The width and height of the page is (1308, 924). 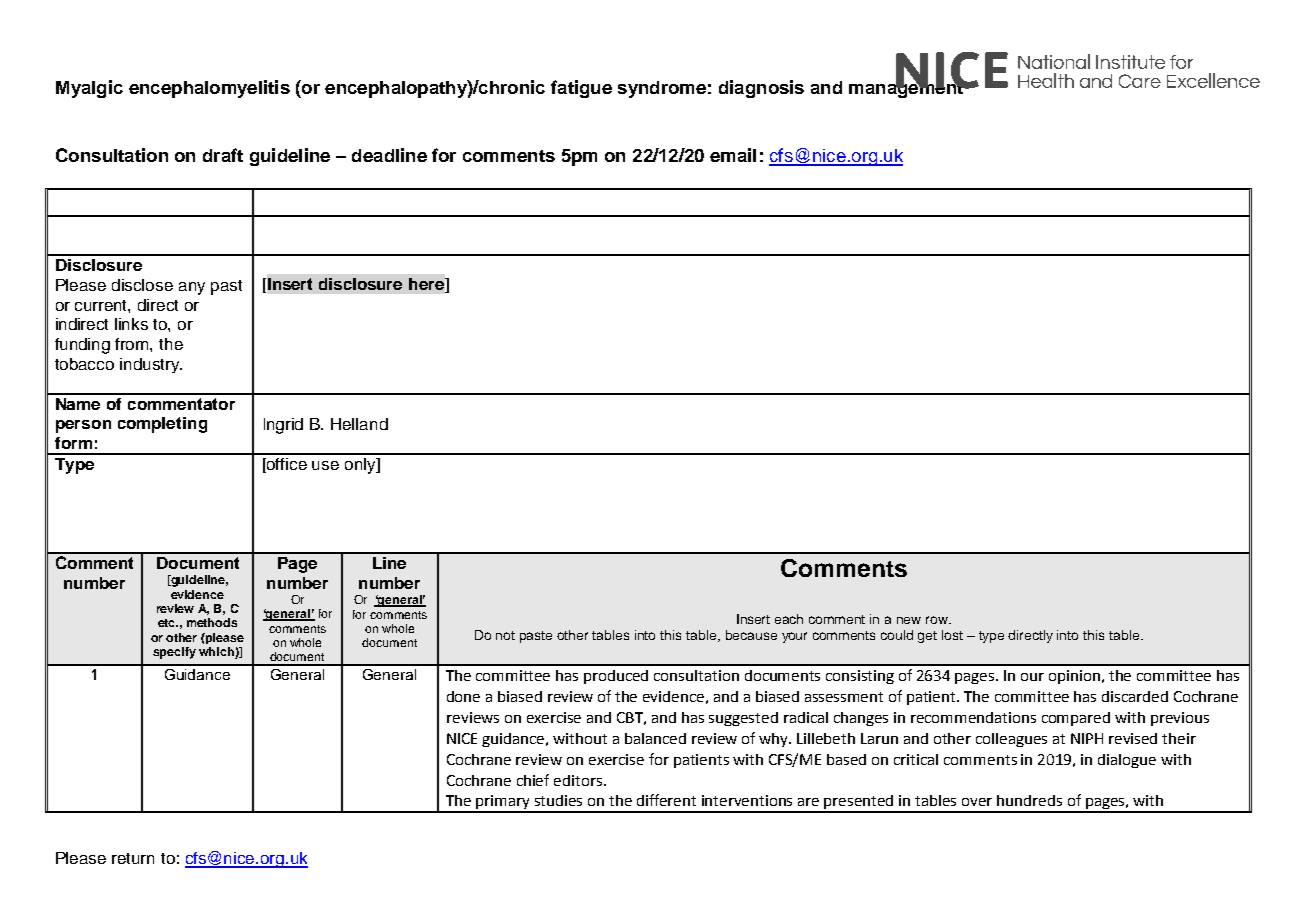 I want to click on diagnosis, so click(x=761, y=89).
